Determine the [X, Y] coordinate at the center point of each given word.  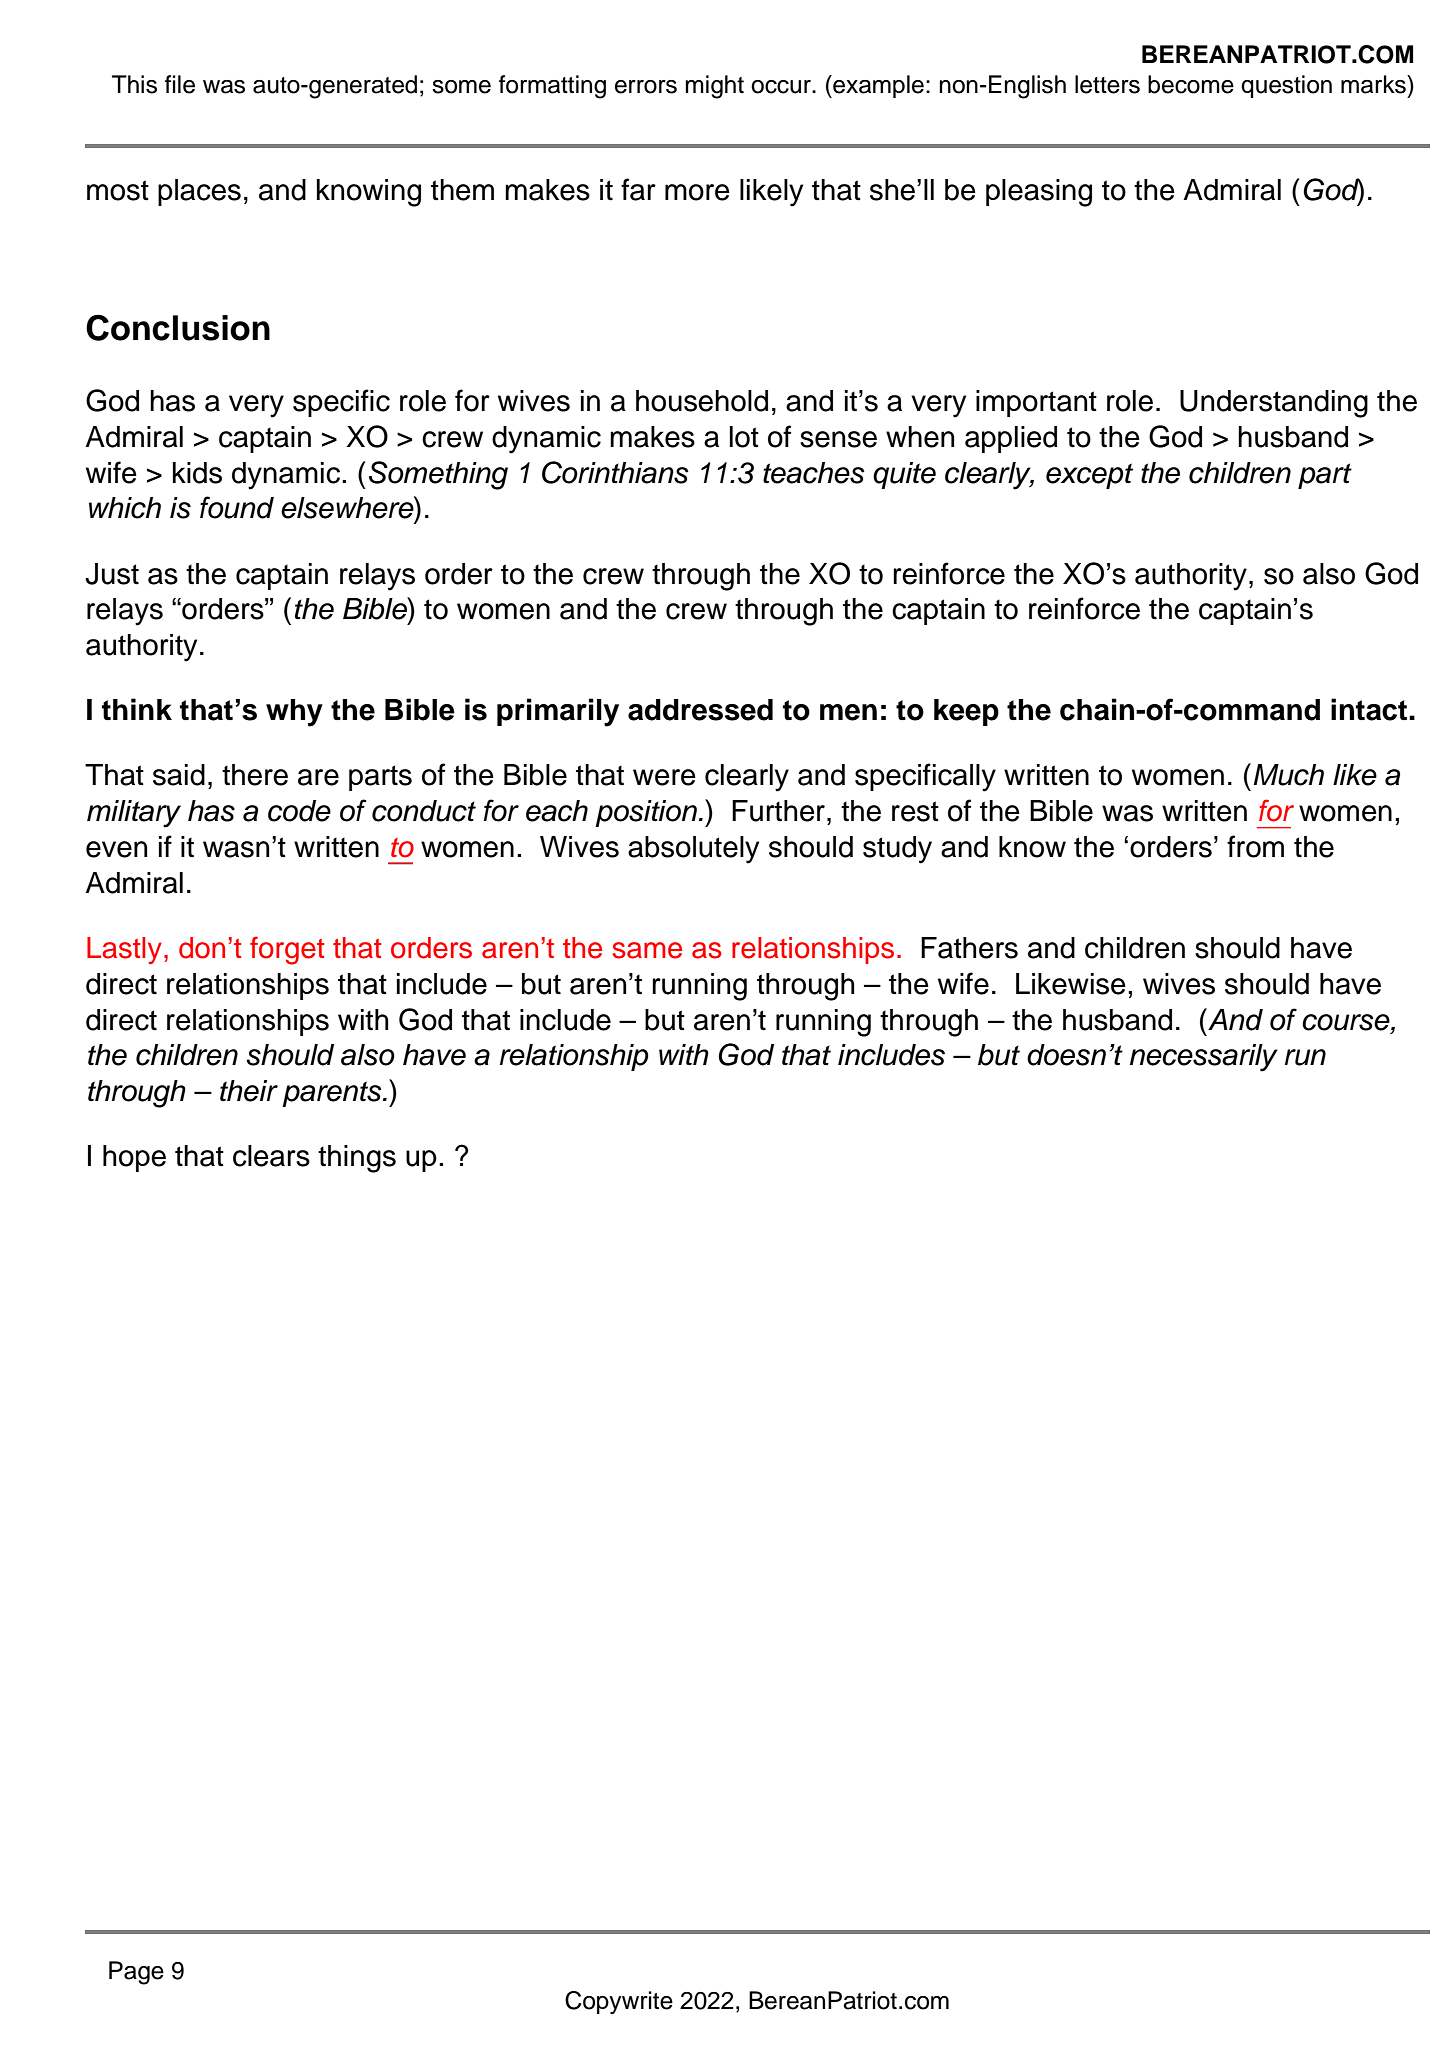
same [647, 950]
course [1347, 1022]
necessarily [1204, 1058]
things [357, 1159]
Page [136, 1973]
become [1191, 84]
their [249, 1091]
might [714, 87]
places [199, 192]
